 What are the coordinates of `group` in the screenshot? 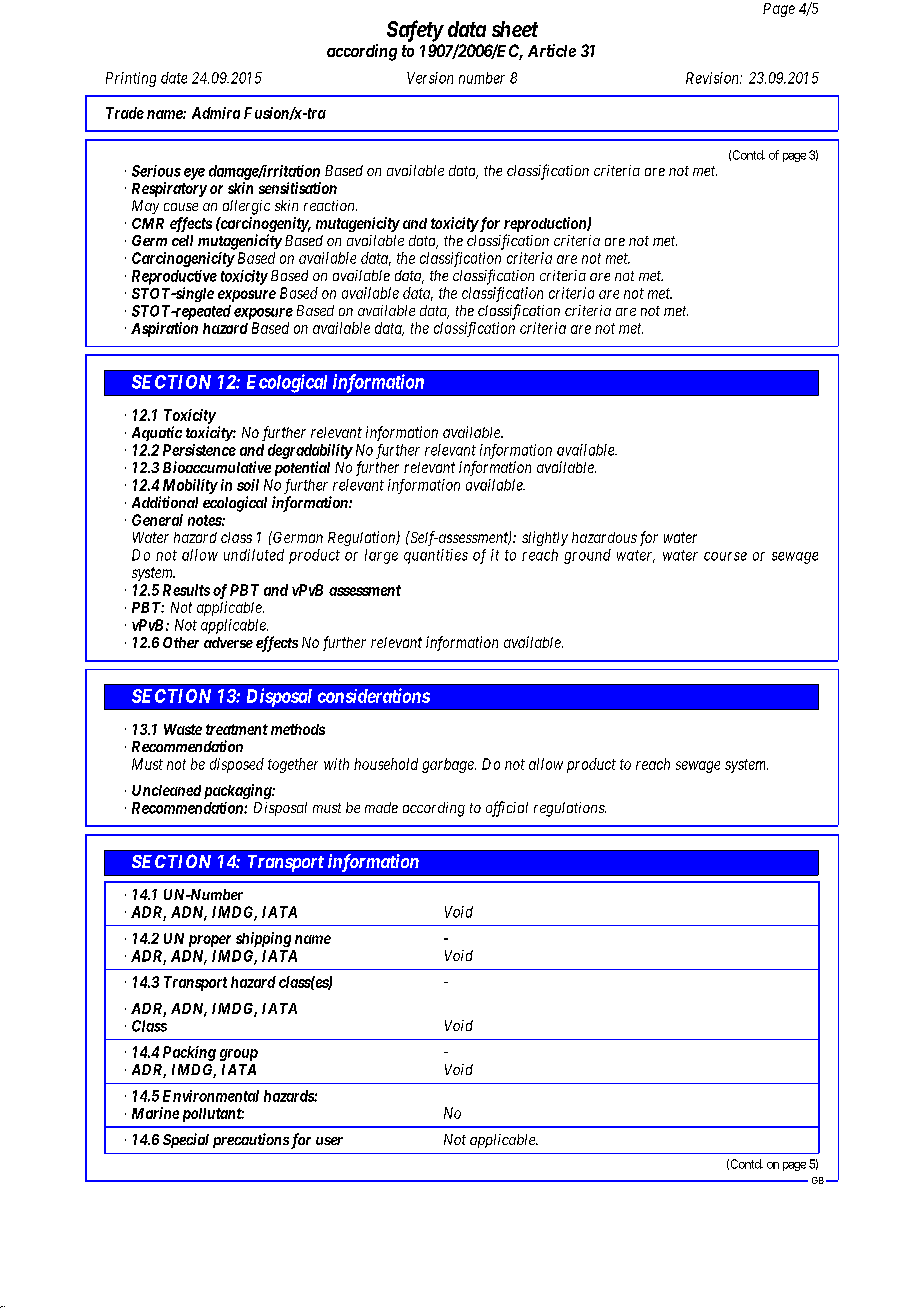 It's located at (239, 1055).
